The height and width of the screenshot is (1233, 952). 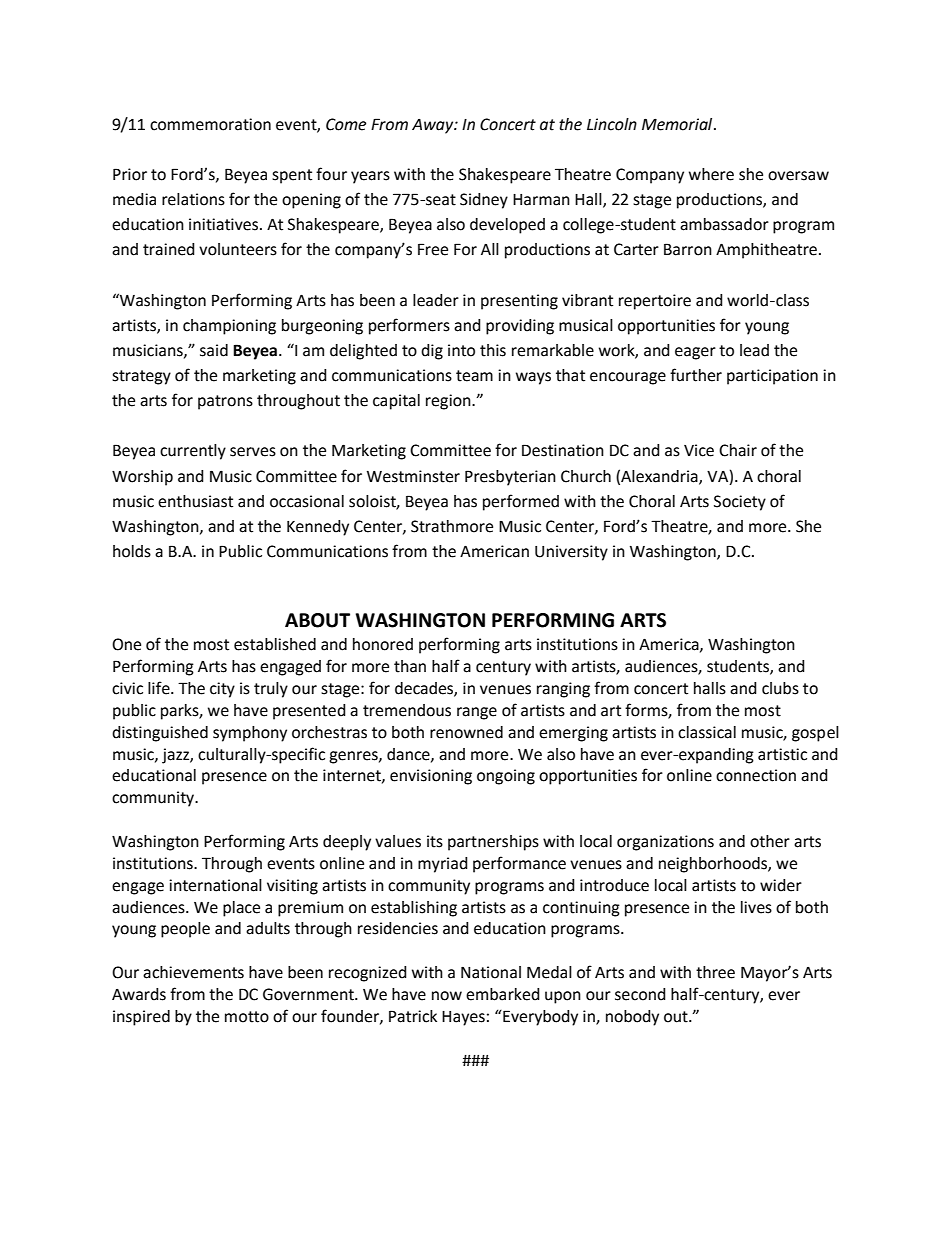 I want to click on than, so click(x=410, y=666).
